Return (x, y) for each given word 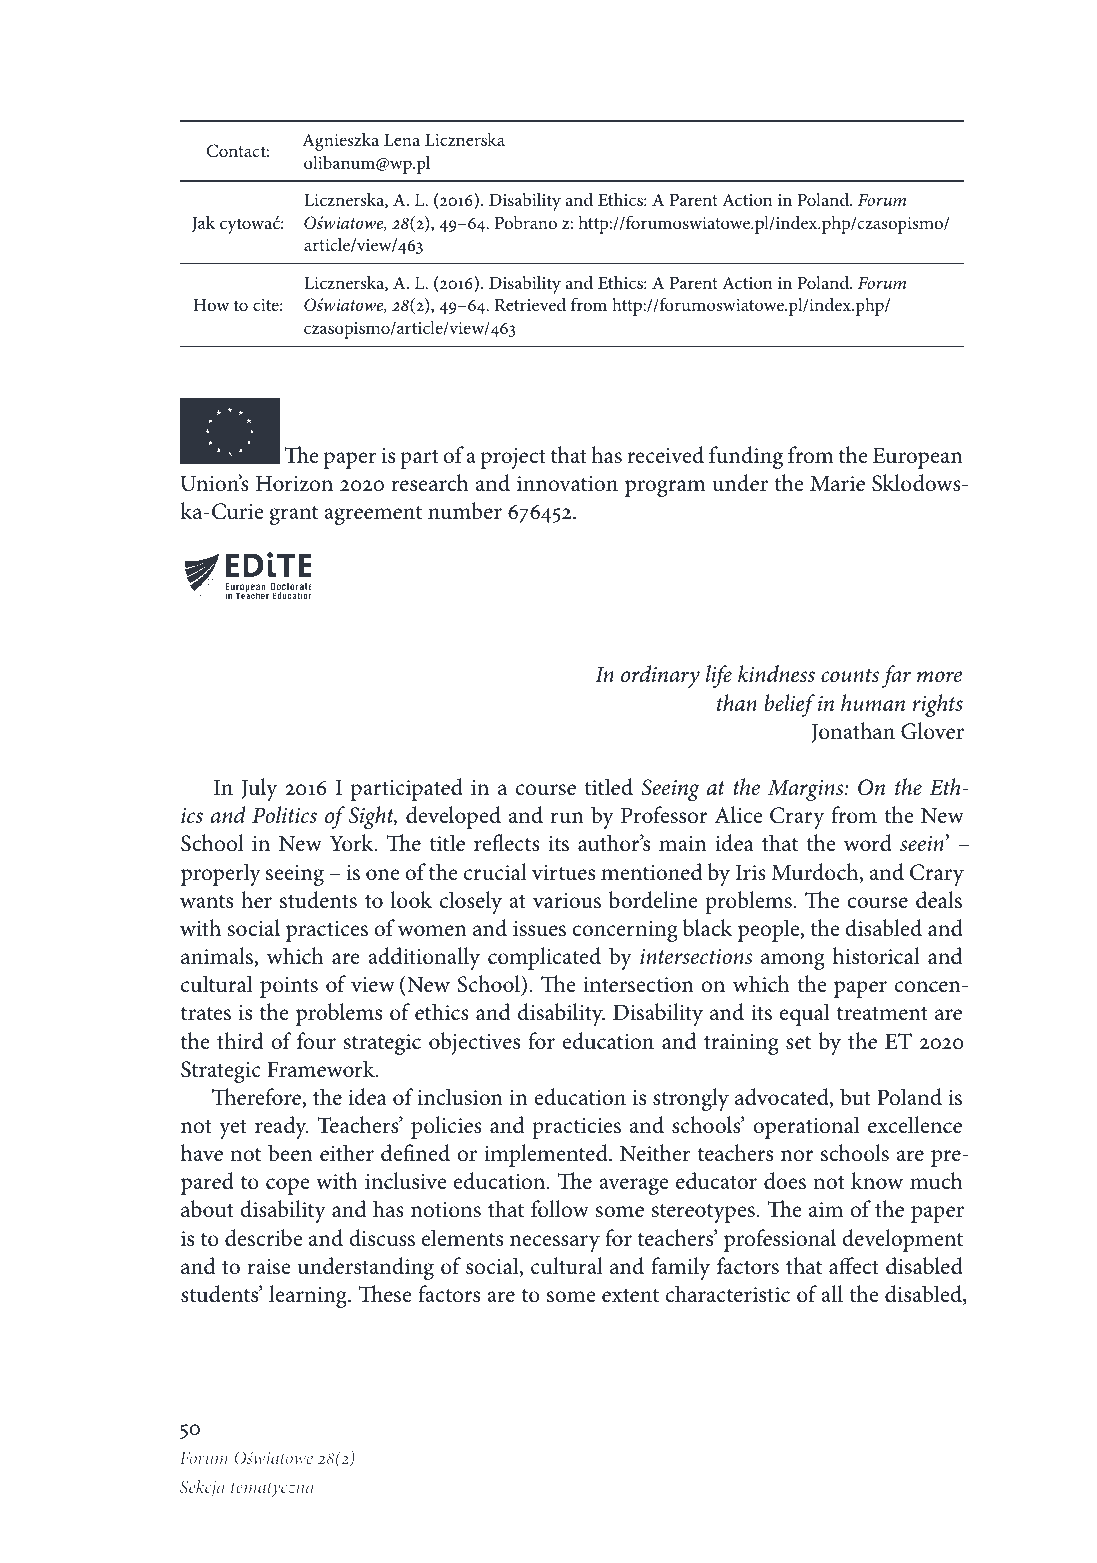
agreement (373, 515)
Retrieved (530, 304)
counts (850, 675)
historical (876, 956)
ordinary (660, 676)
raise (269, 1267)
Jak (204, 223)
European (918, 458)
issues (539, 929)
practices (327, 931)
